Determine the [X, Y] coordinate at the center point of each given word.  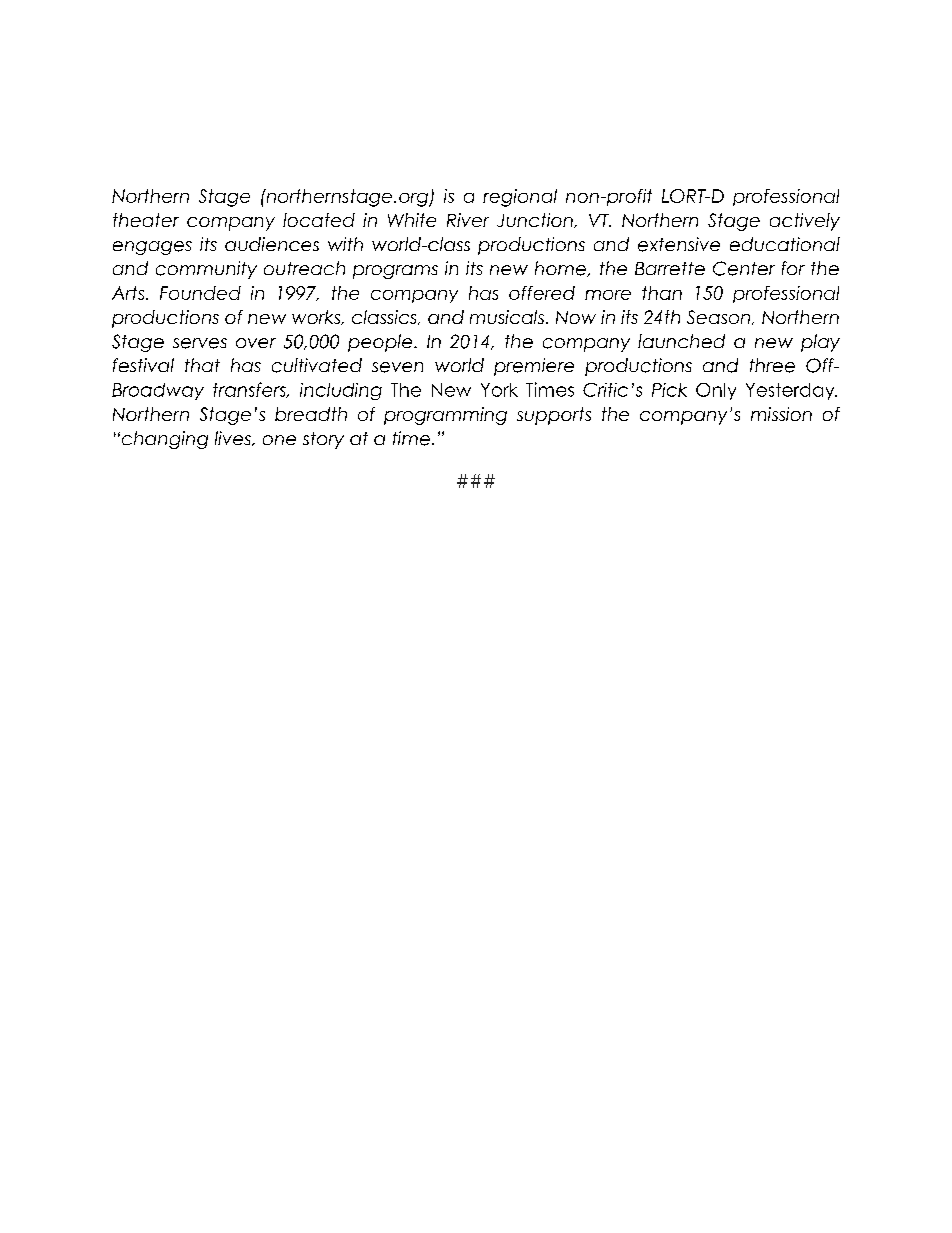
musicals [508, 317]
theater [146, 220]
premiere [534, 367]
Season [718, 317]
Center [744, 268]
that [202, 365]
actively [805, 222]
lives [234, 438]
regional [520, 198]
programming [445, 416]
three [772, 365]
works [317, 317]
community [206, 270]
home [561, 269]
